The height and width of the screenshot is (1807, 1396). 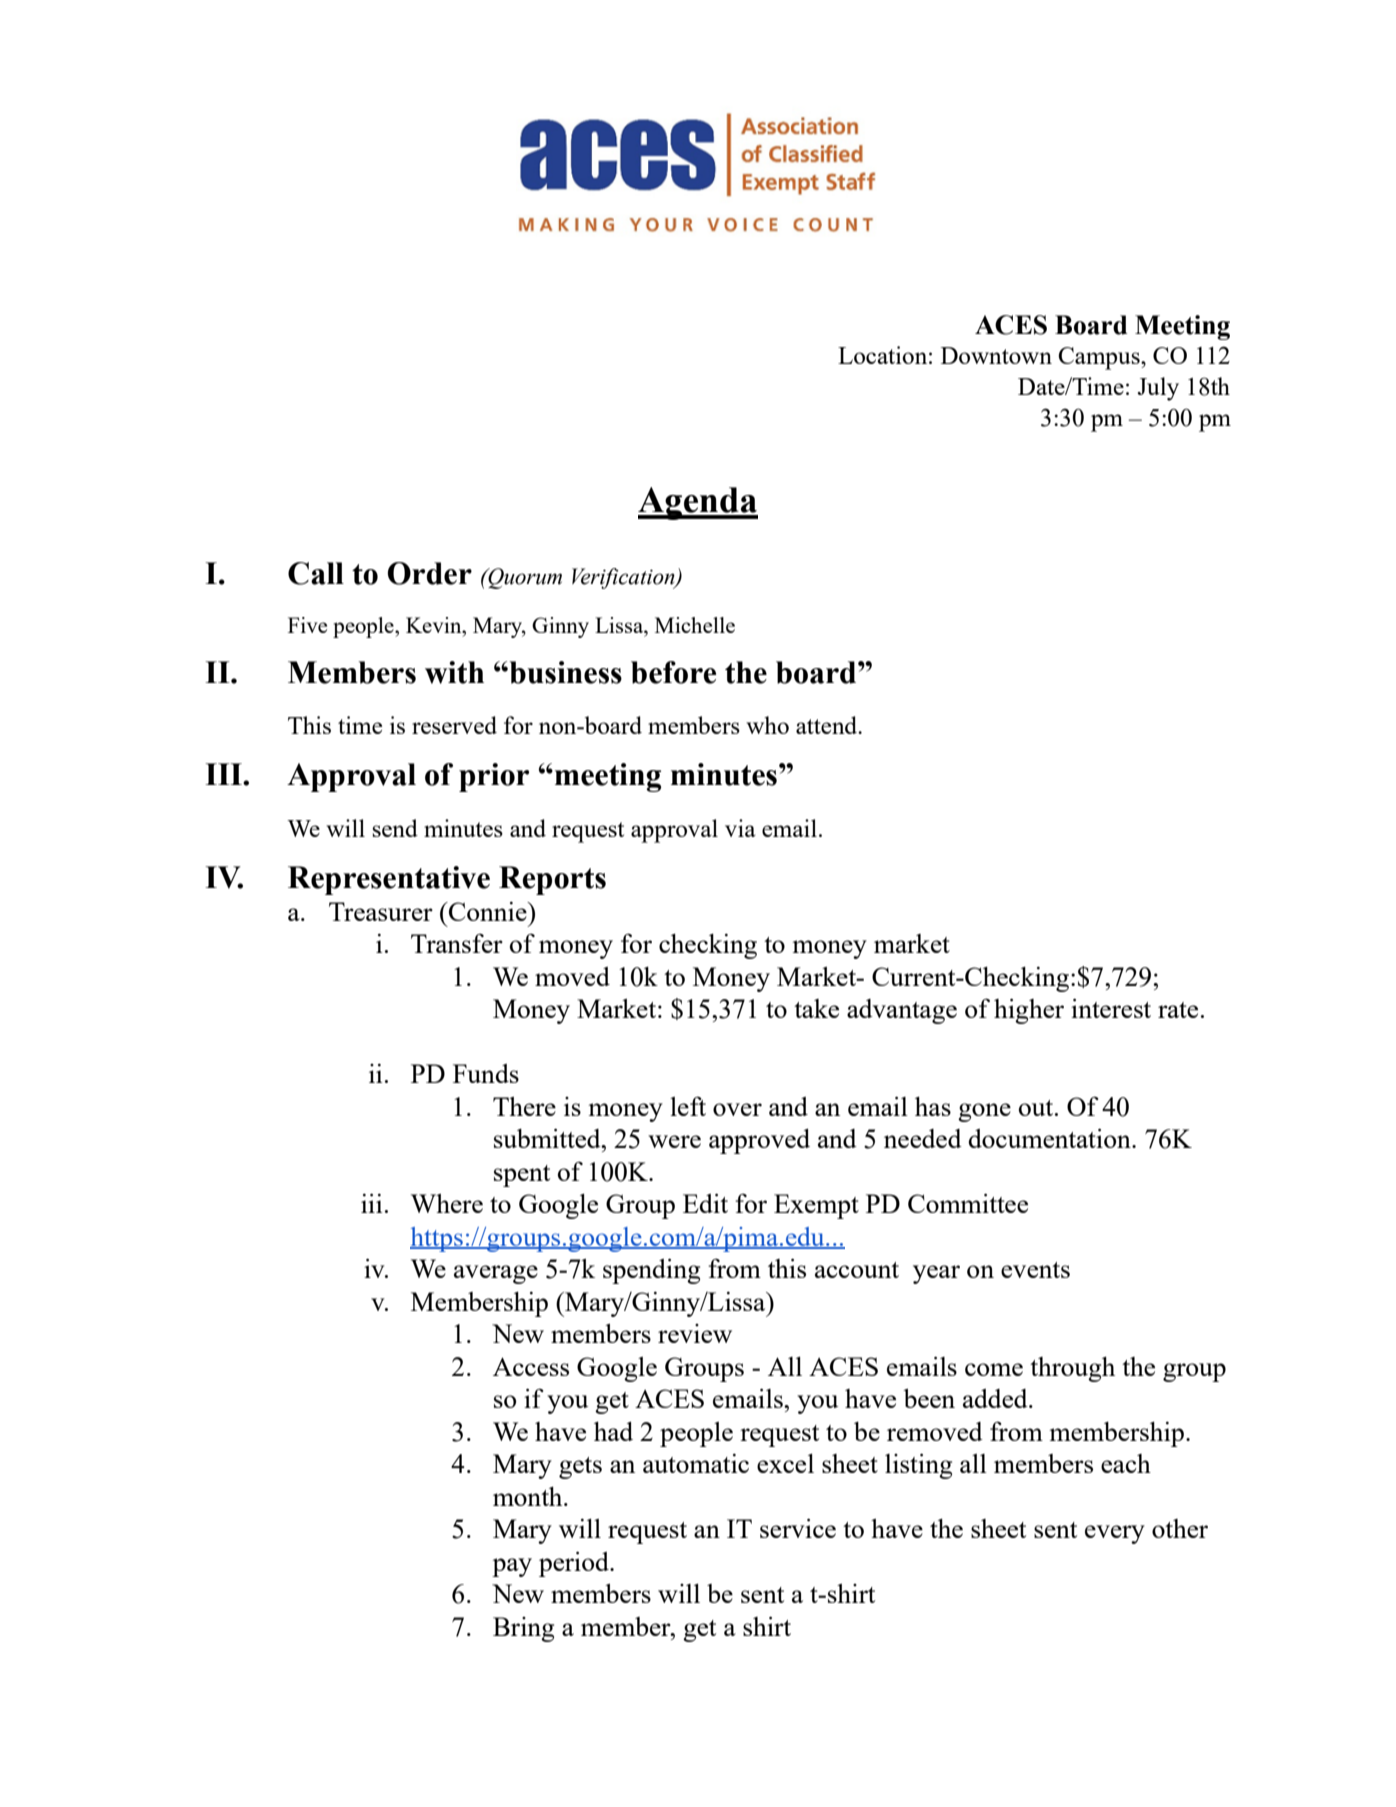 I want to click on take, so click(x=816, y=1008).
